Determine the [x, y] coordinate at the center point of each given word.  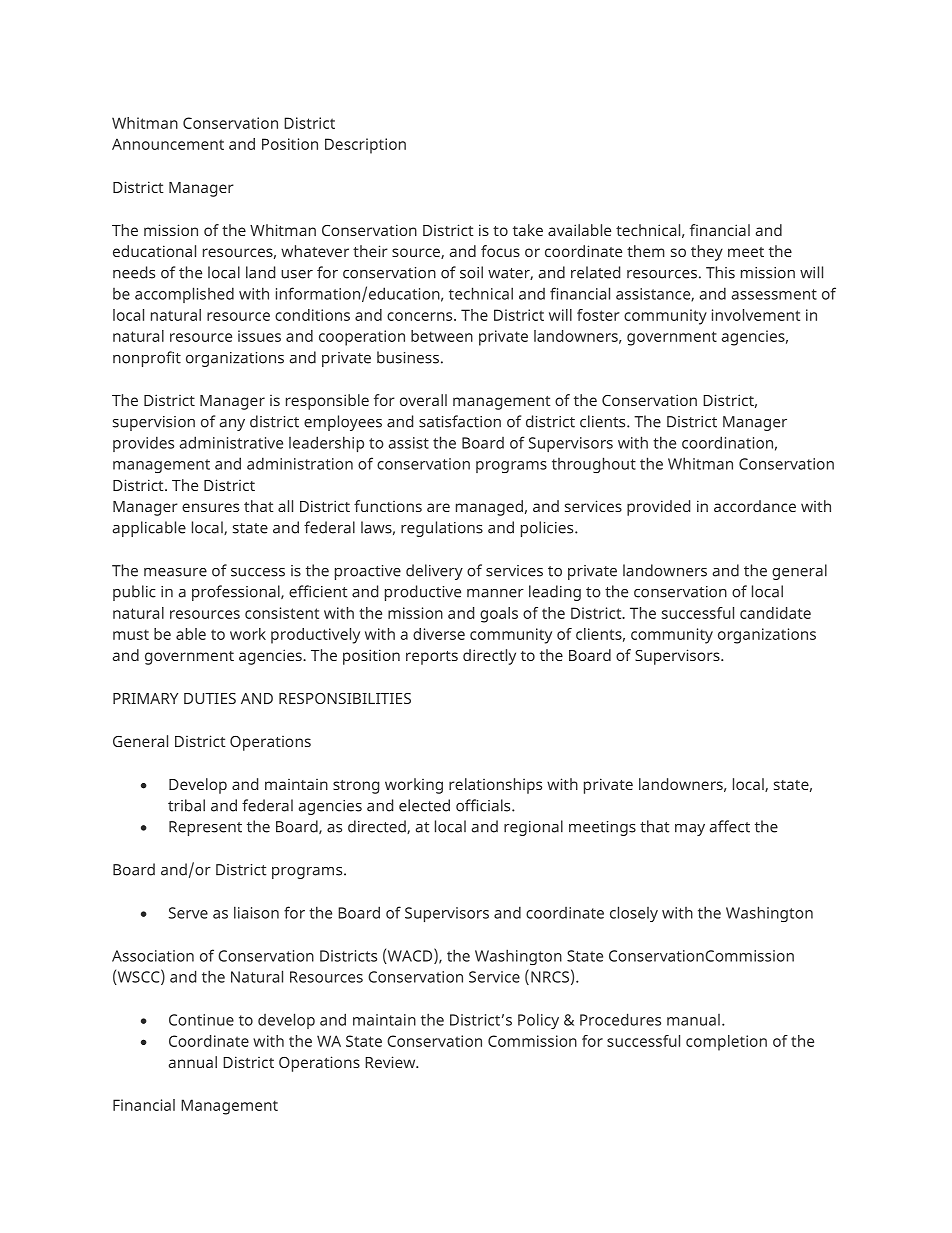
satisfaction [460, 421]
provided [658, 508]
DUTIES [210, 698]
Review [391, 1062]
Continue [201, 1020]
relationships [495, 786]
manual [693, 1020]
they [707, 253]
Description [365, 146]
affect [730, 826]
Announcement [168, 144]
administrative [231, 442]
